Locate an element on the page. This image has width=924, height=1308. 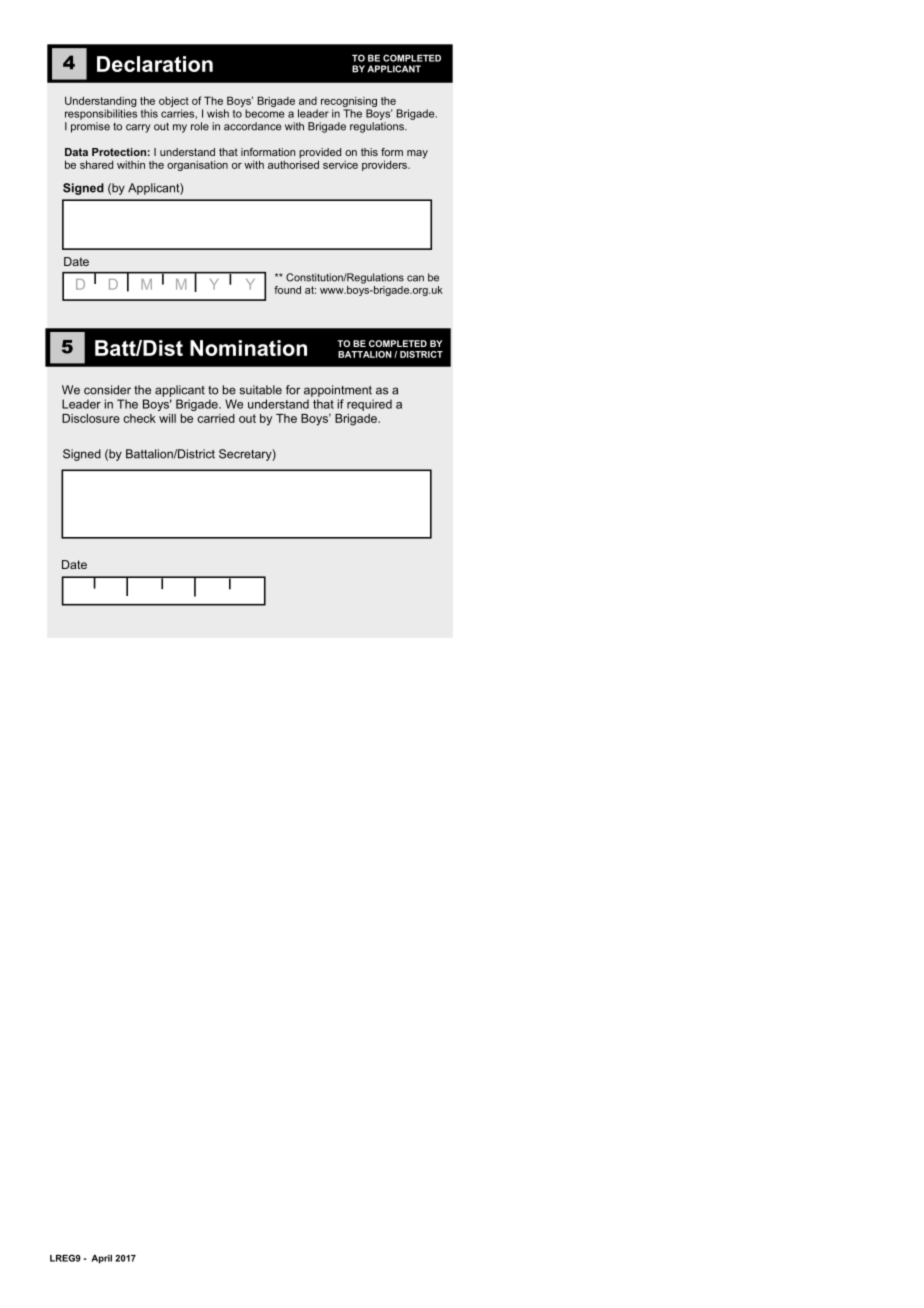
suitable is located at coordinates (261, 390).
